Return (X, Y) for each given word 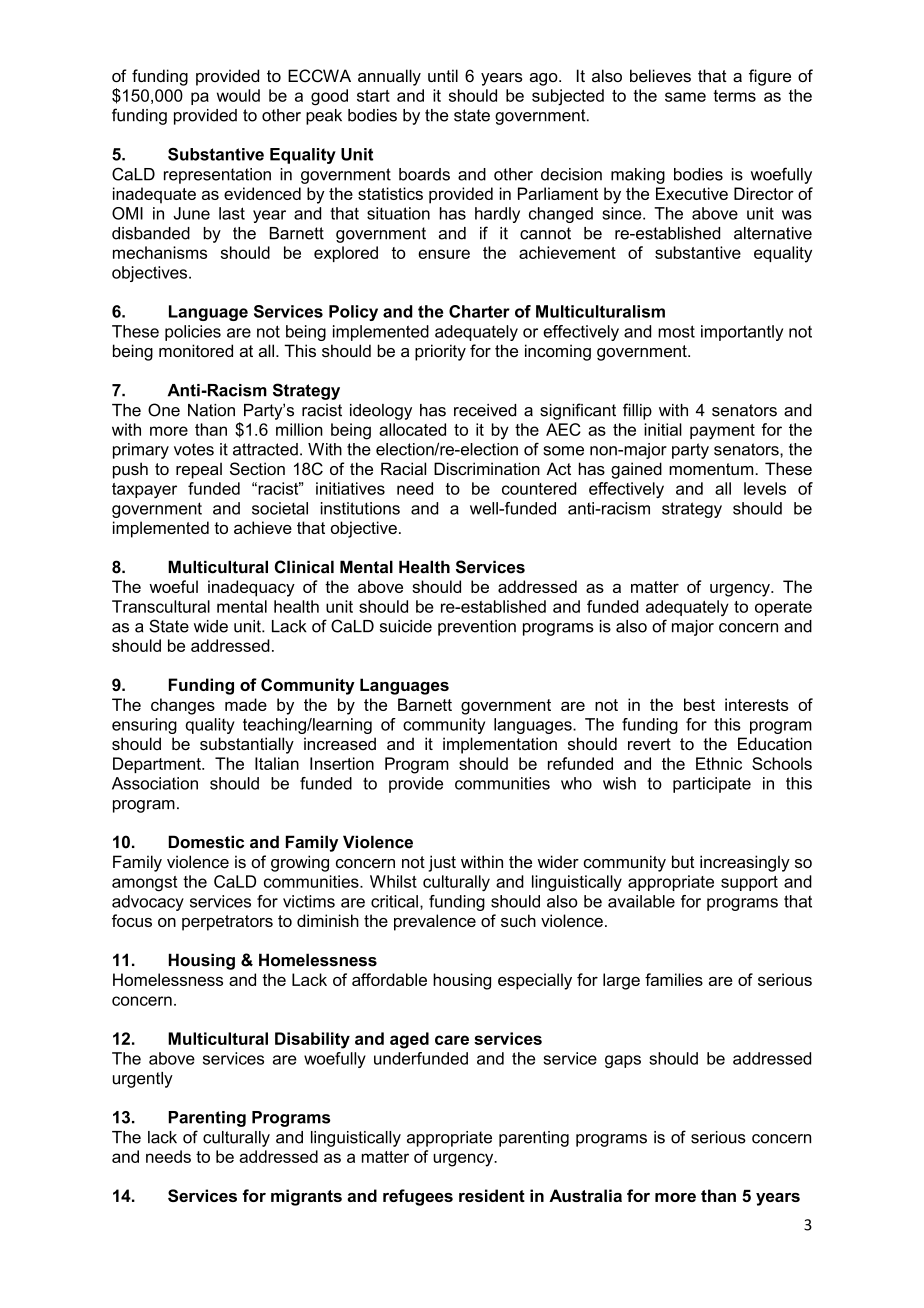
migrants (306, 1197)
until (443, 75)
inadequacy (251, 588)
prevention (477, 628)
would (238, 95)
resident (492, 1195)
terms (734, 96)
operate (783, 608)
